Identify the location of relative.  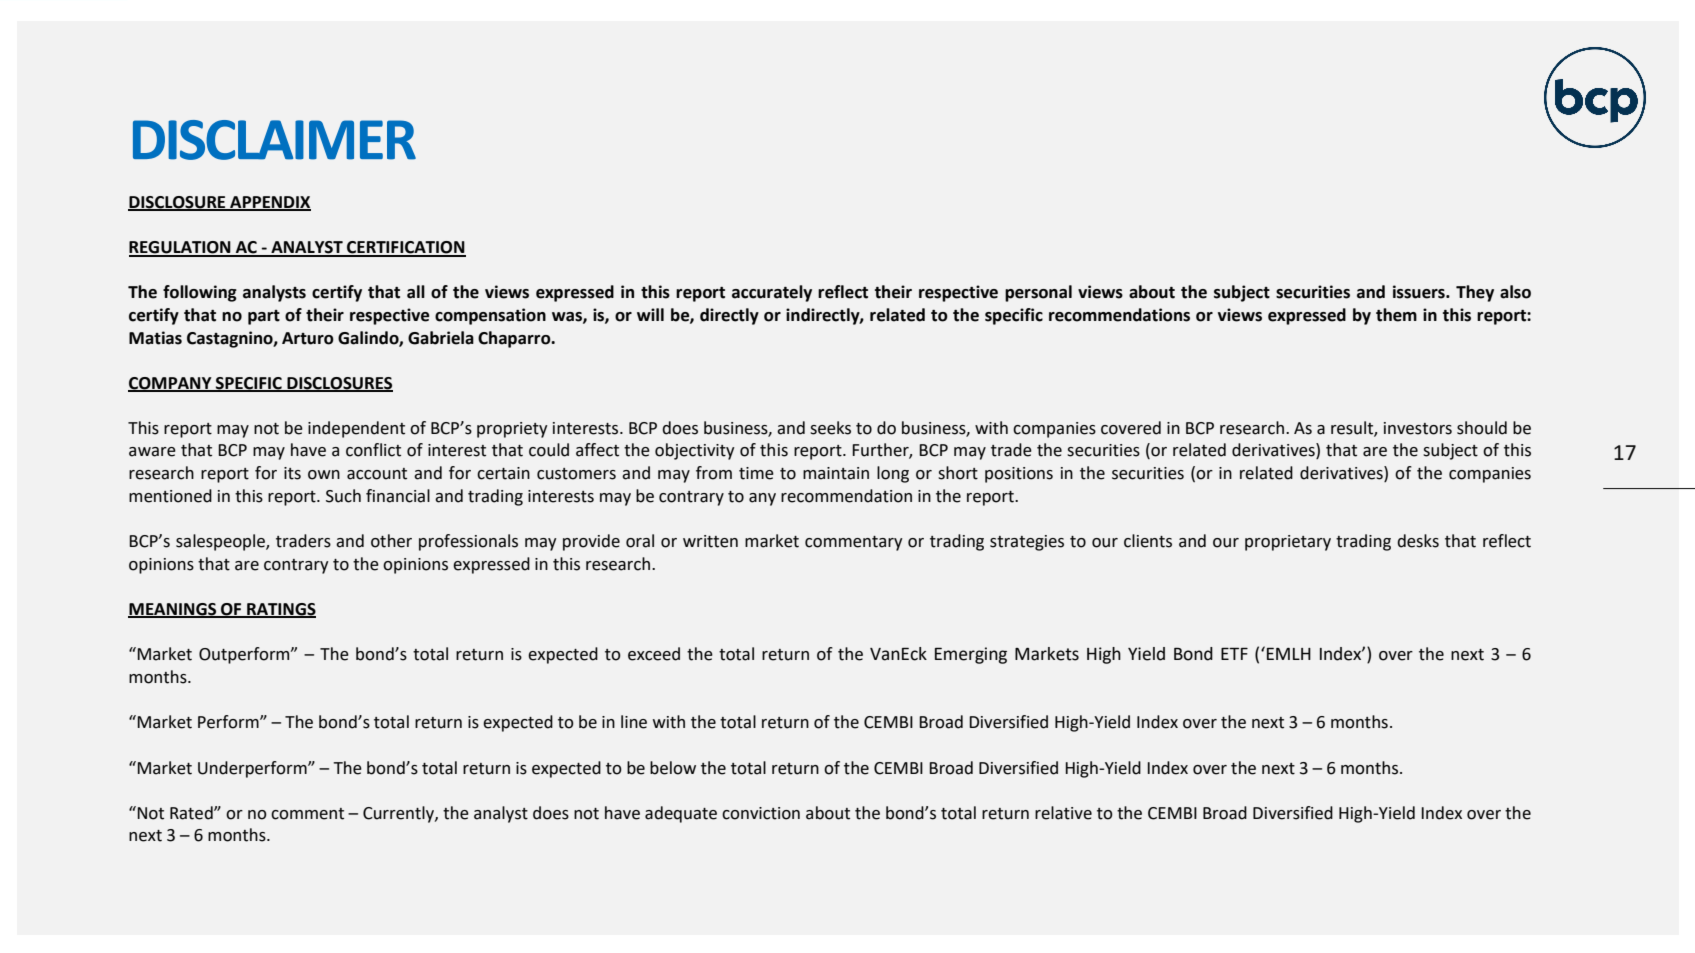
(1063, 813).
